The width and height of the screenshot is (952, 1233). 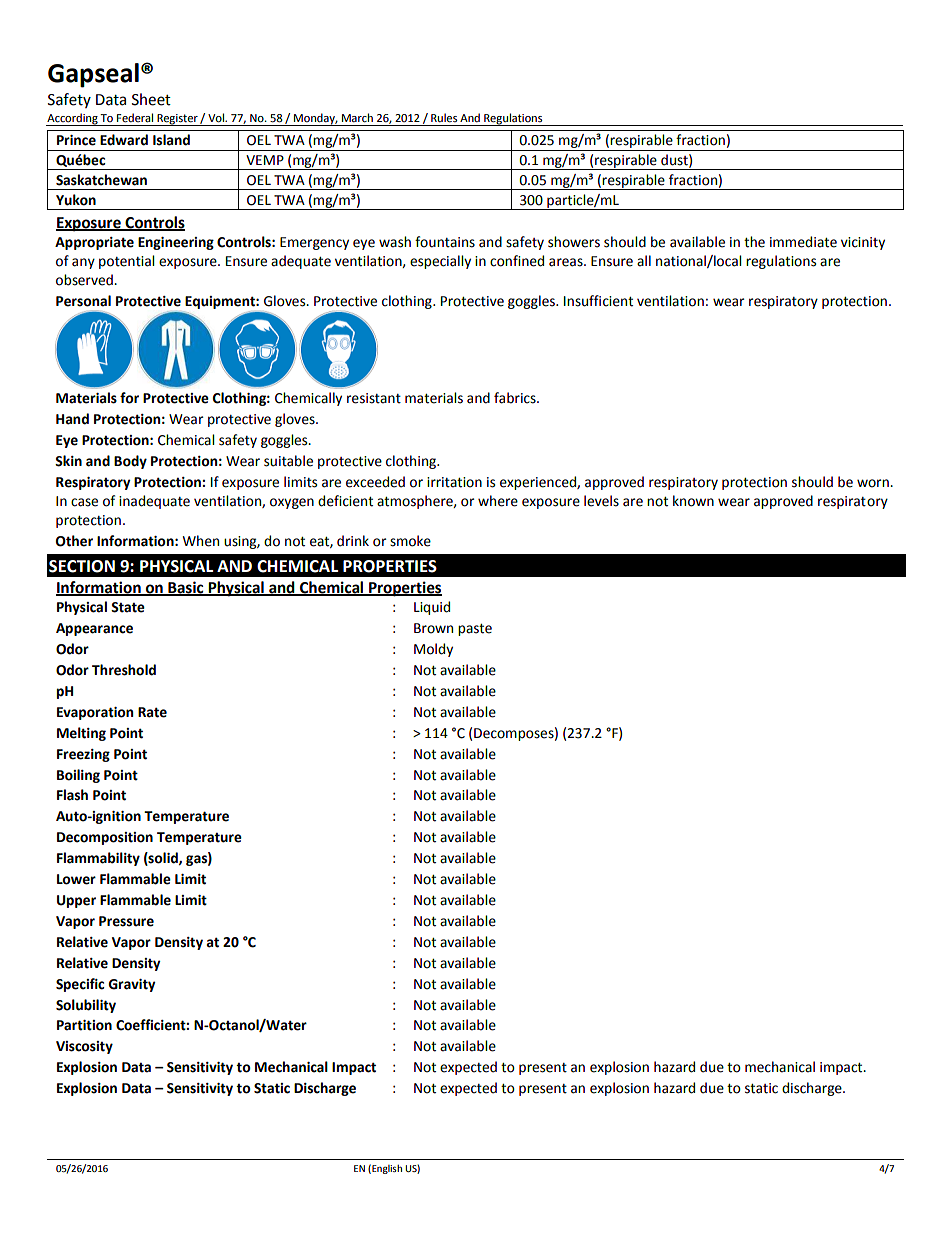 What do you see at coordinates (433, 628) in the screenshot?
I see `Brown` at bounding box center [433, 628].
